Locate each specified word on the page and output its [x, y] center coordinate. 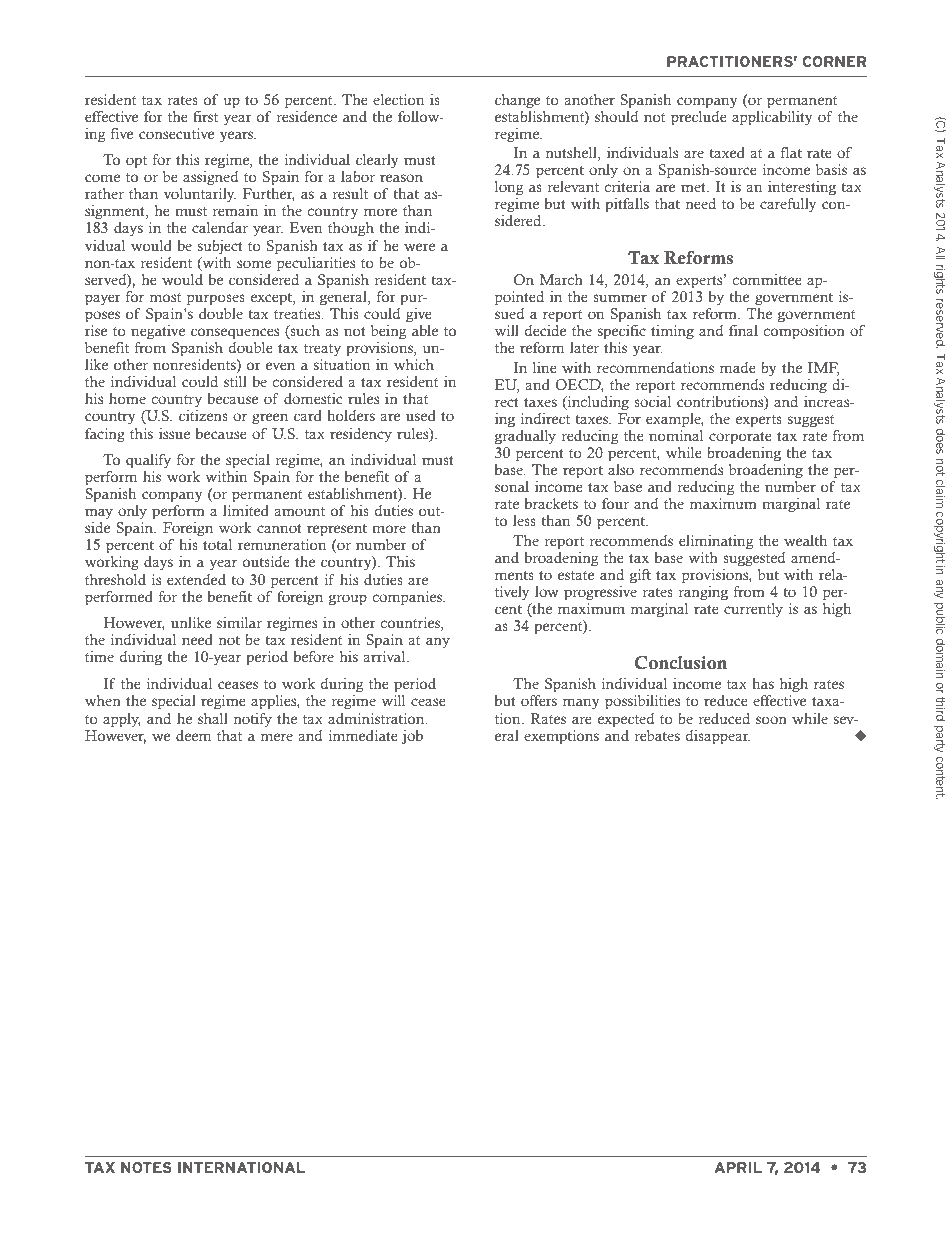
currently [753, 610]
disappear [718, 737]
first [205, 116]
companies [409, 598]
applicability [772, 118]
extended [196, 580]
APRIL [738, 1167]
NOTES [146, 1167]
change [517, 101]
